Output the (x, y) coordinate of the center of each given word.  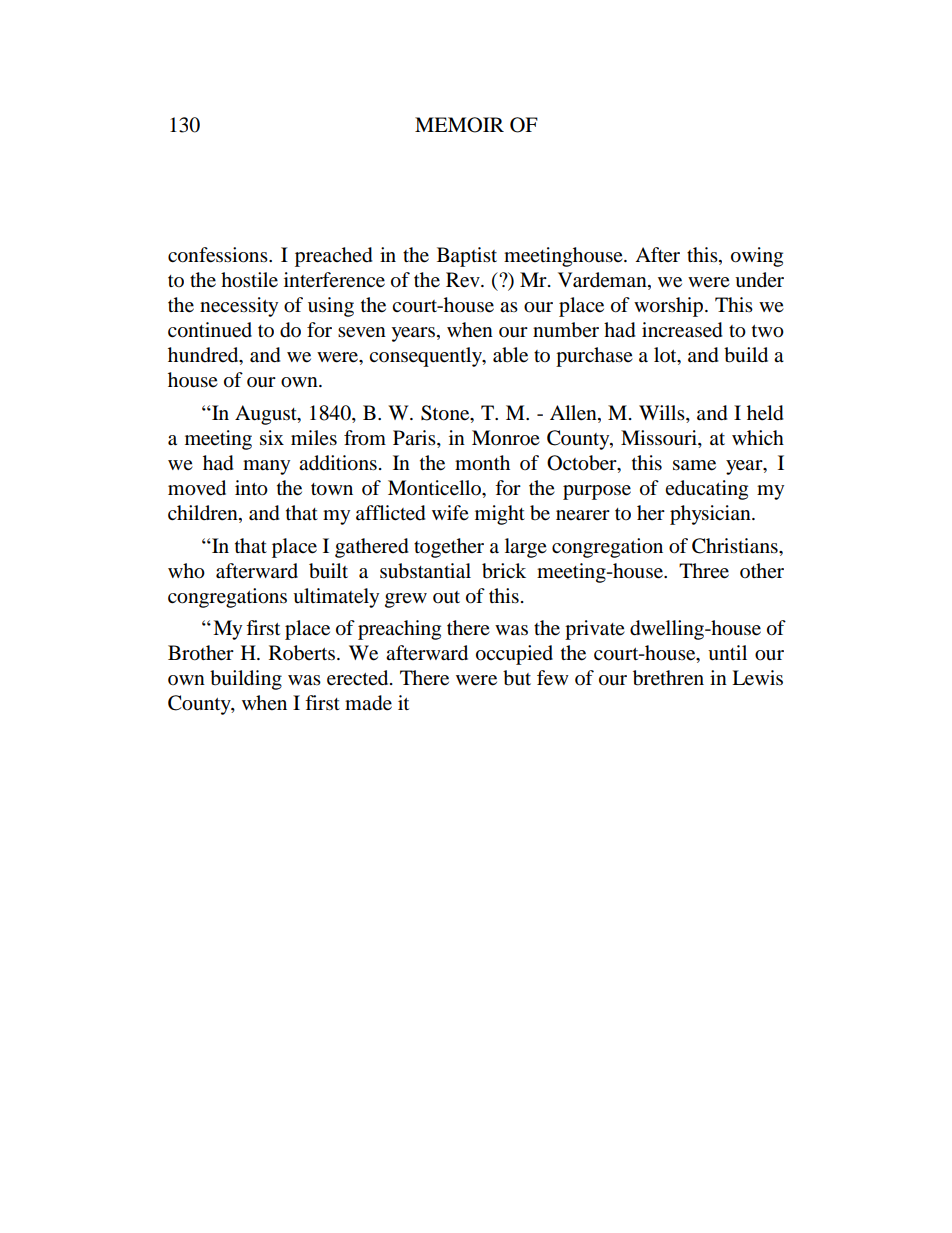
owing (757, 257)
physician (711, 515)
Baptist (467, 257)
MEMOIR (459, 125)
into (251, 488)
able (510, 355)
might (500, 515)
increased (682, 330)
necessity (239, 307)
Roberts (302, 653)
